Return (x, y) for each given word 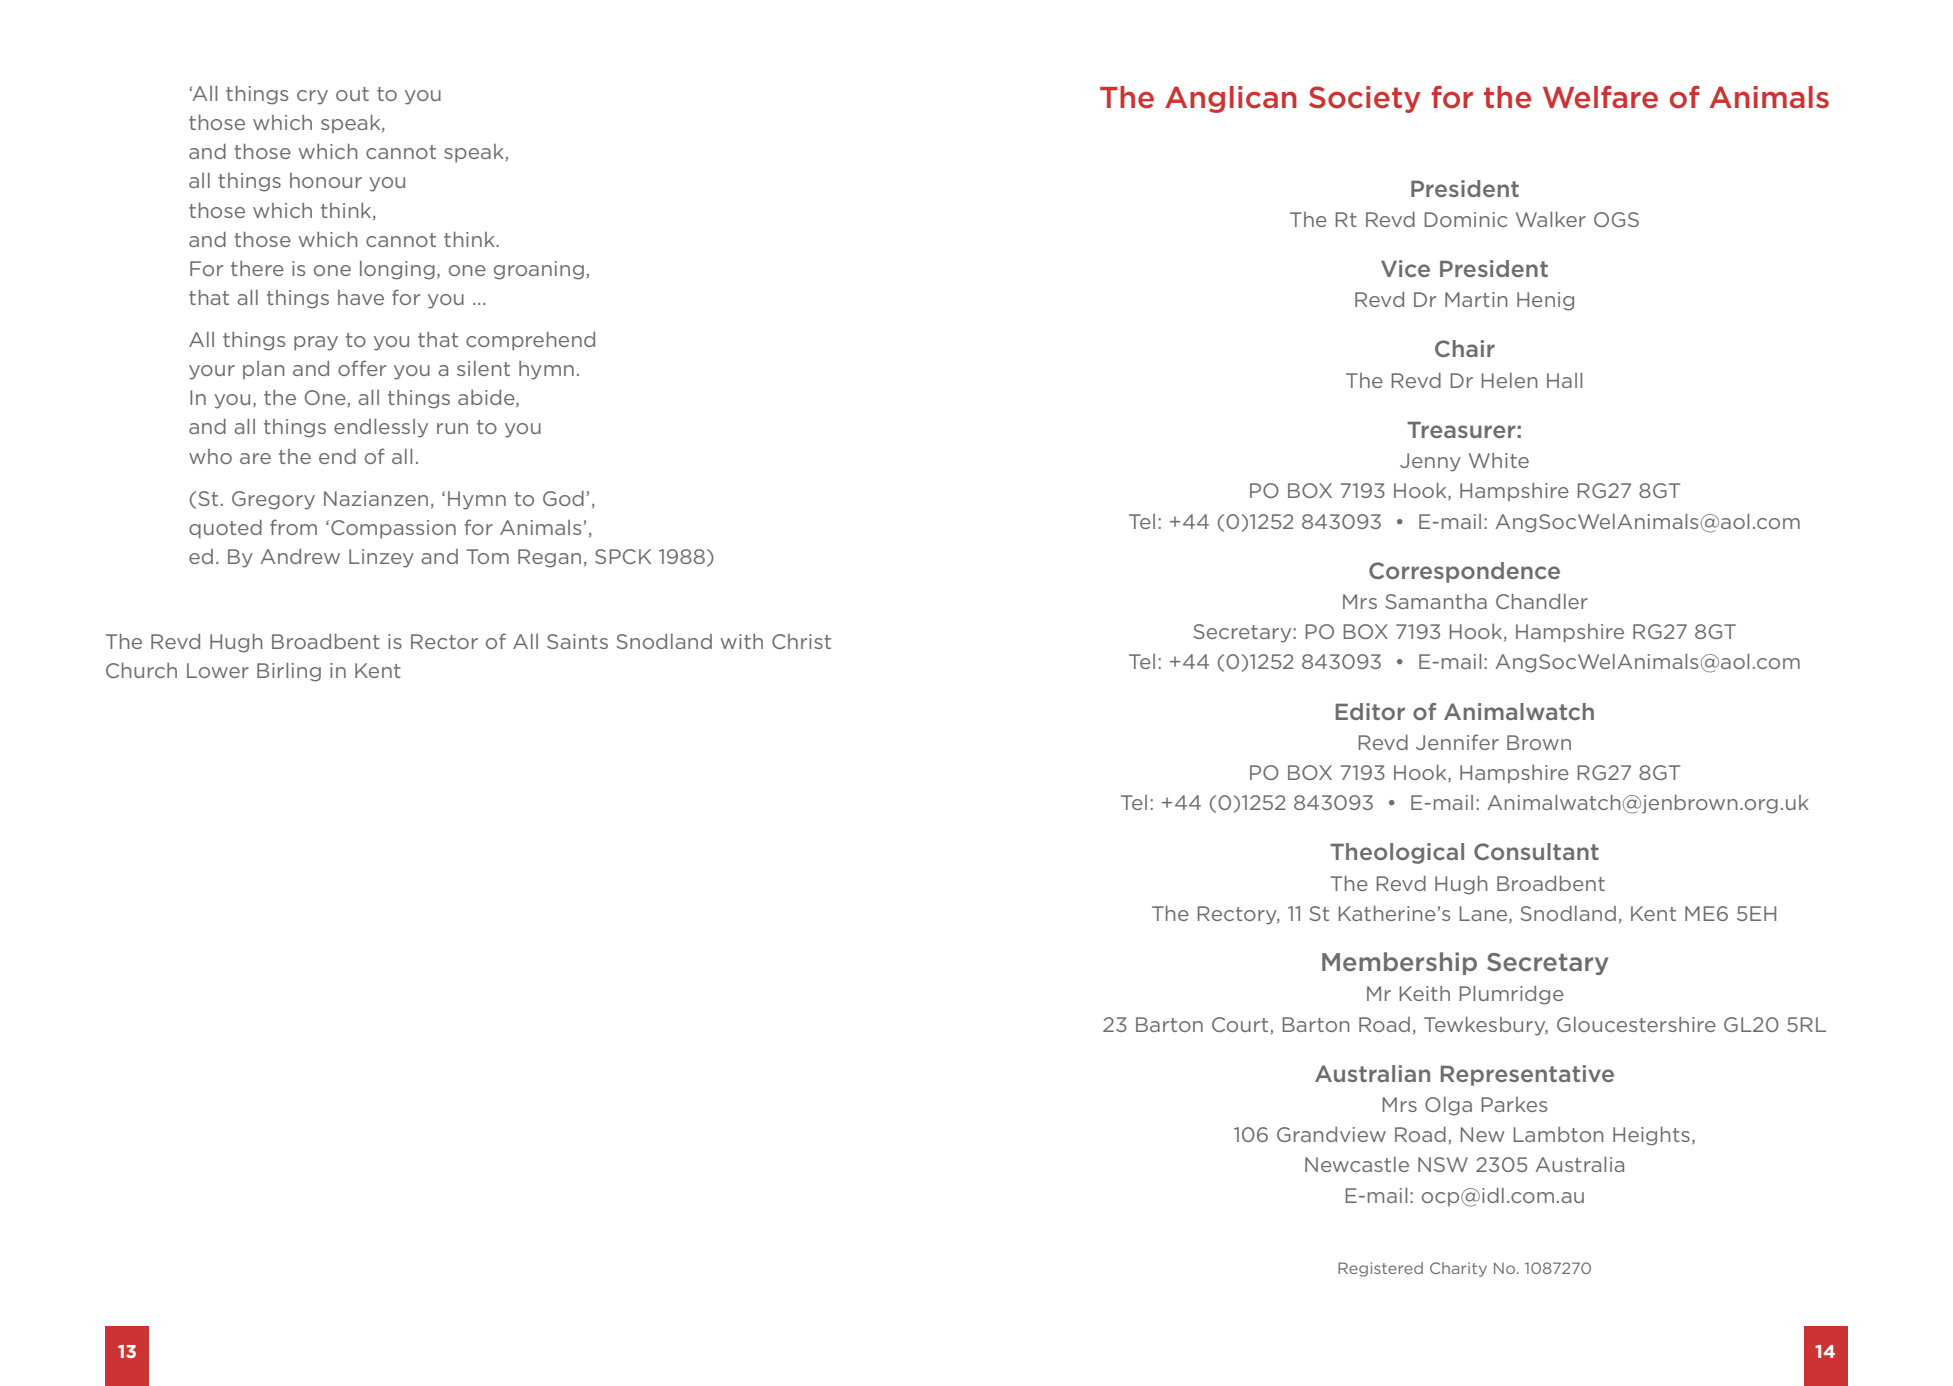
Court (1240, 1024)
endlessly (381, 428)
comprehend (530, 341)
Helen (1510, 380)
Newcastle (1357, 1164)
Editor (1370, 711)
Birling (289, 672)
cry (312, 97)
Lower (218, 670)
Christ (801, 641)
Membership (1399, 963)
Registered (1380, 1269)
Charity (1458, 1269)
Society (1365, 99)
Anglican (1231, 99)
